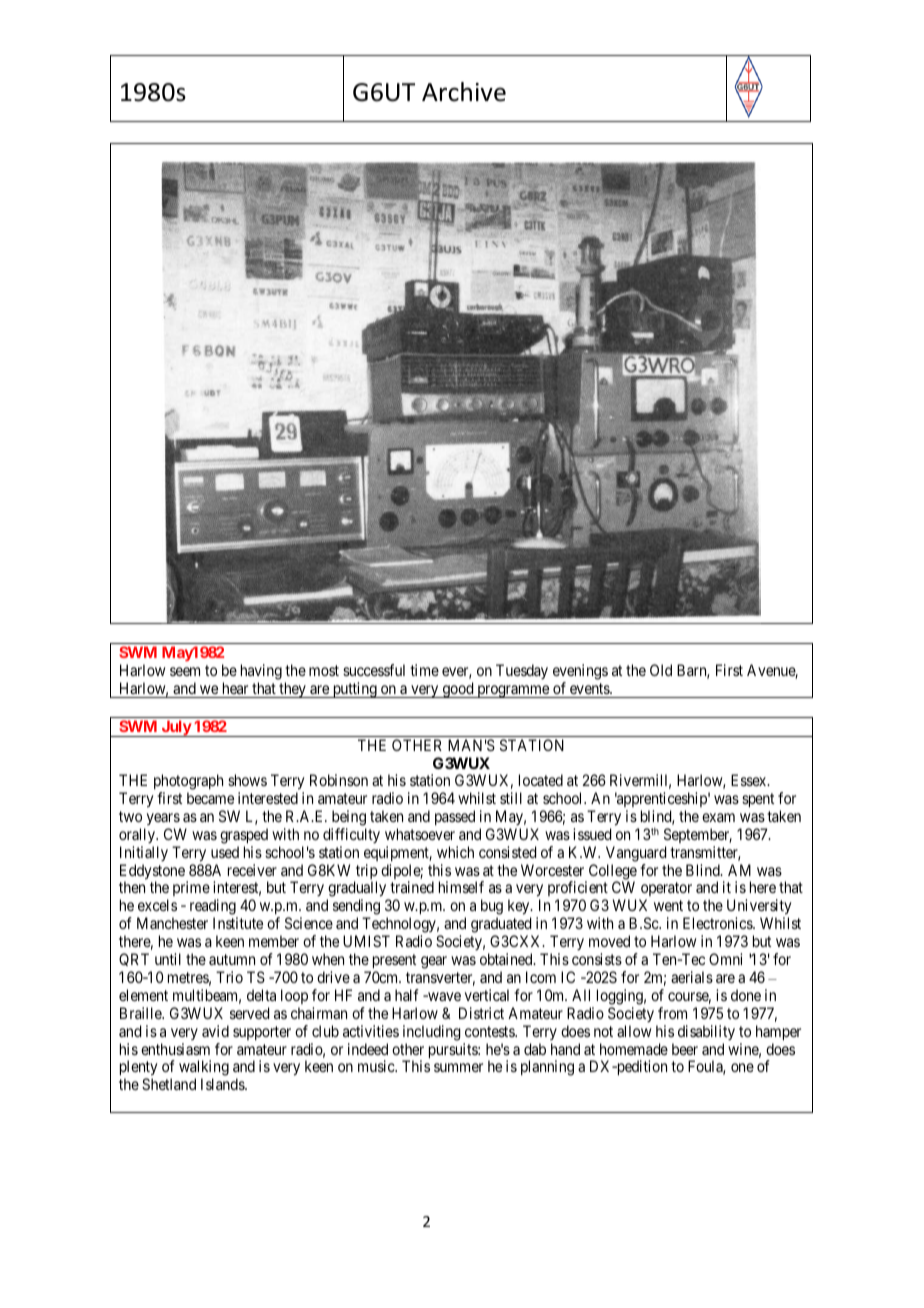 The height and width of the screenshot is (1308, 924). What do you see at coordinates (424, 670) in the screenshot?
I see `time` at bounding box center [424, 670].
